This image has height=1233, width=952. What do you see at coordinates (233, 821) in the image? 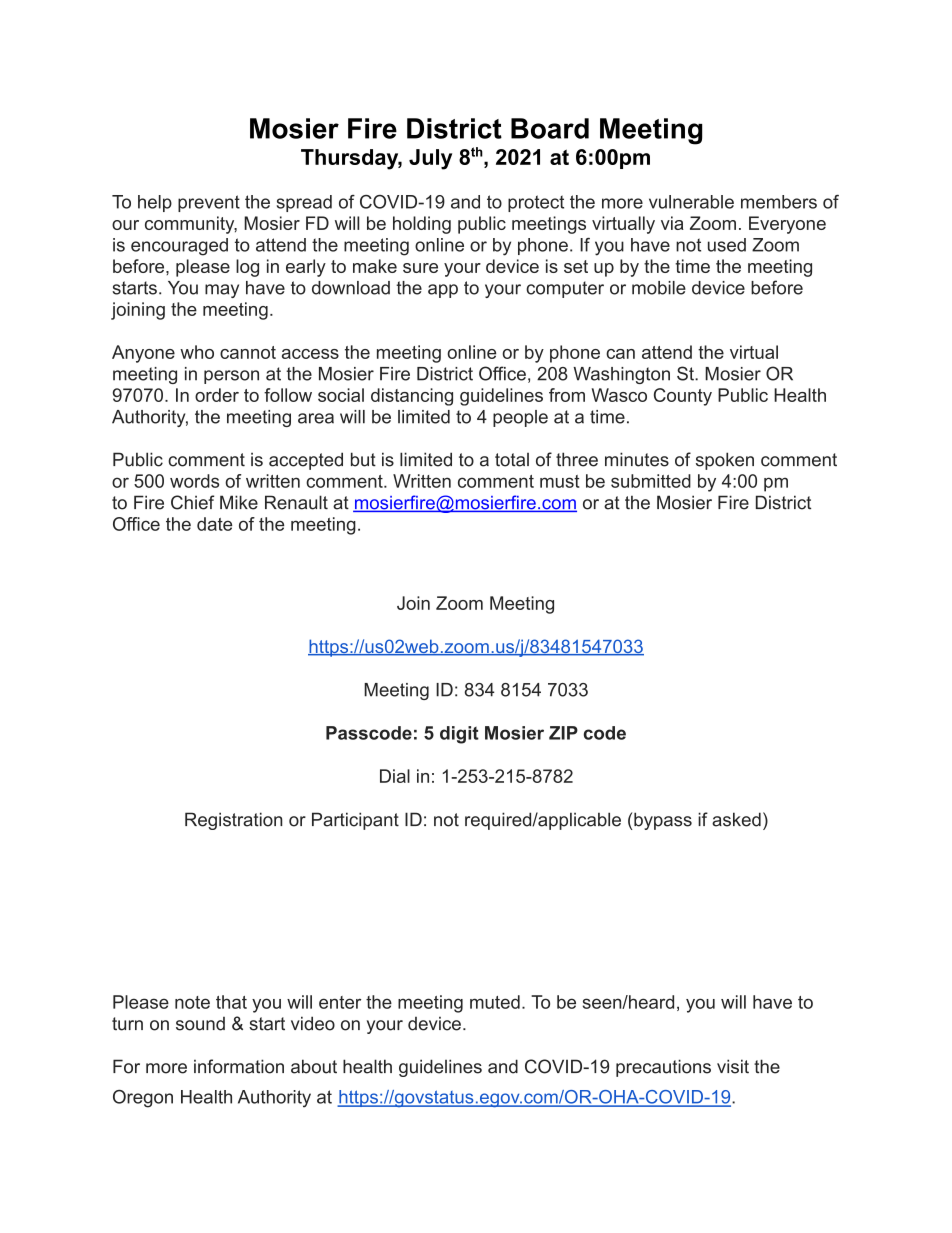
I see `Registration` at bounding box center [233, 821].
